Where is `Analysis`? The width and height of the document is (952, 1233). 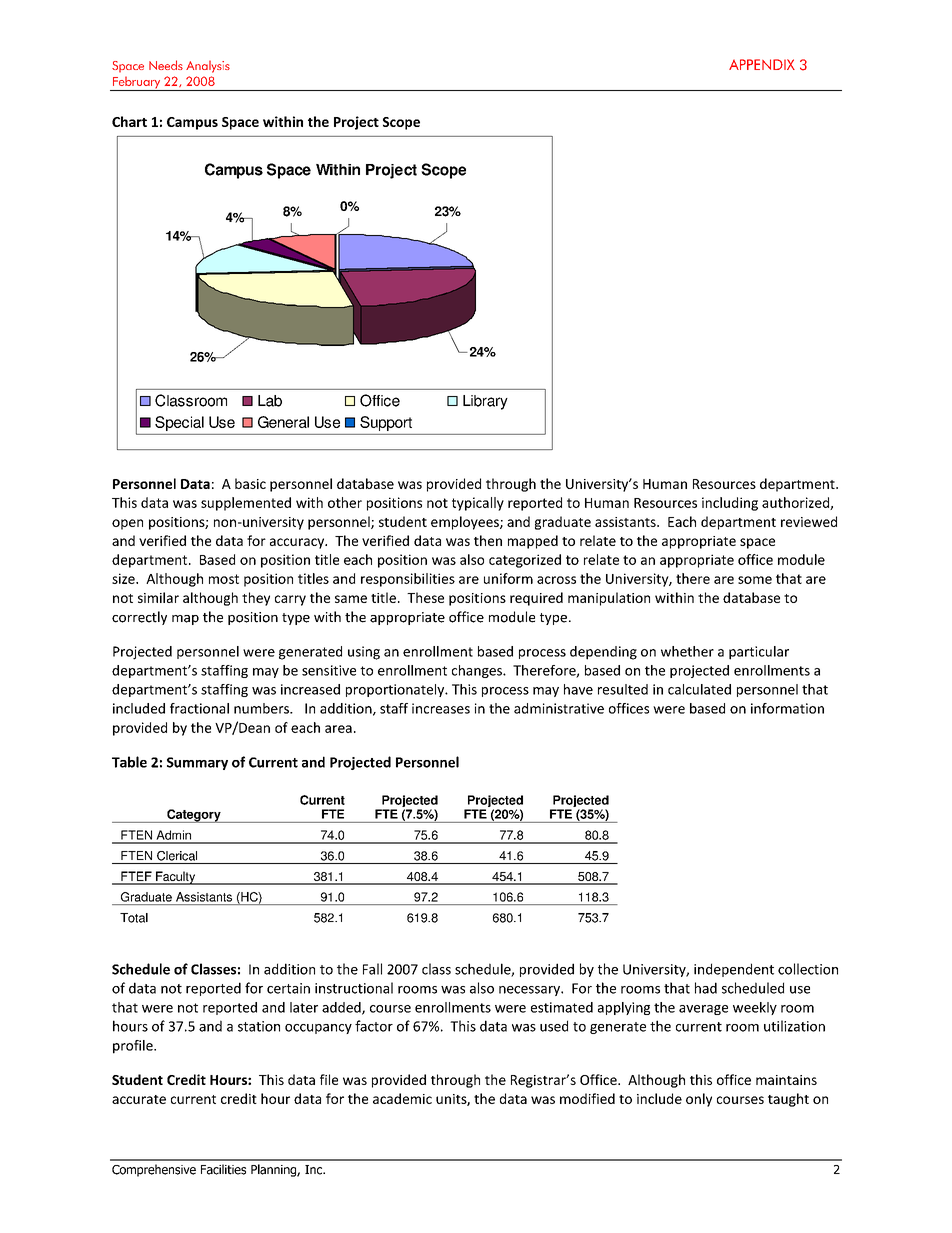
Analysis is located at coordinates (208, 66).
